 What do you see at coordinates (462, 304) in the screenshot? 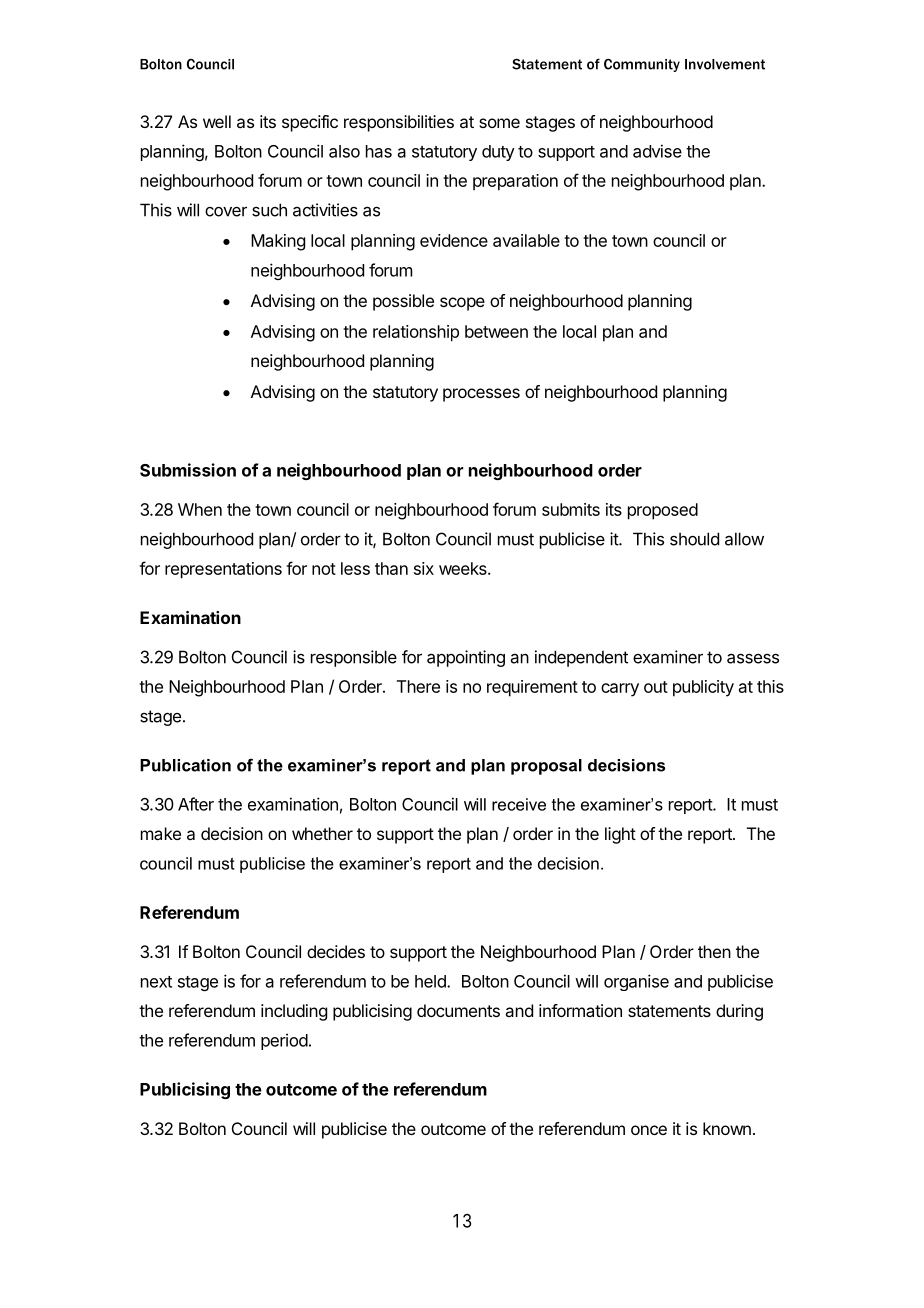
I see `scope` at bounding box center [462, 304].
